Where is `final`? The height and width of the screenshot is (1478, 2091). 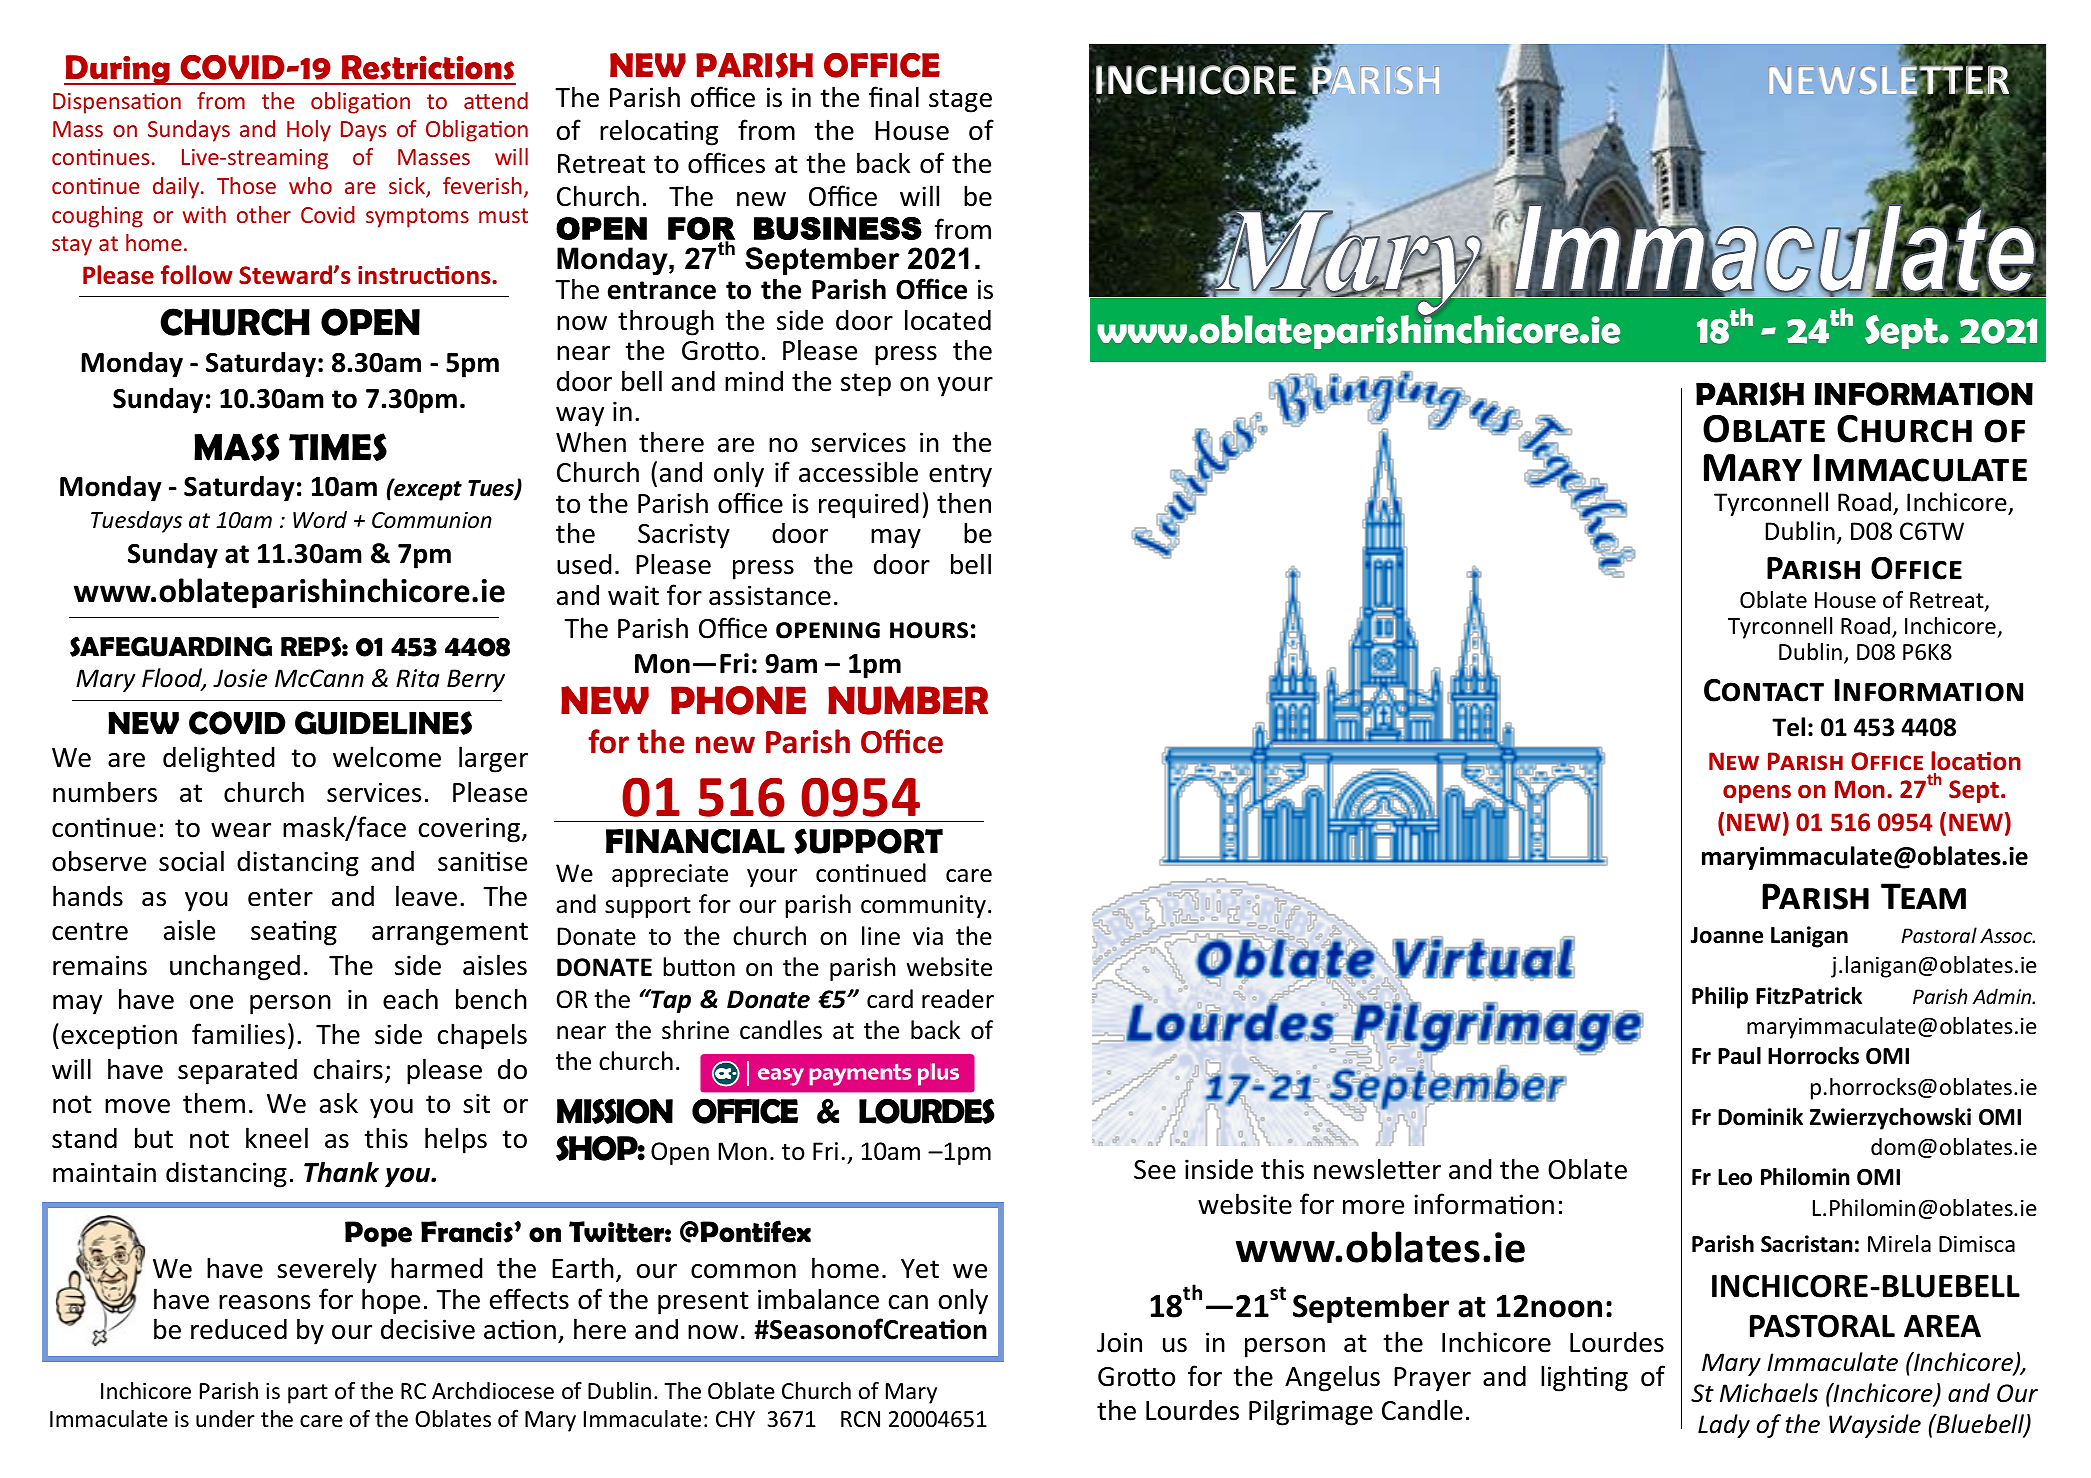
final is located at coordinates (894, 97).
